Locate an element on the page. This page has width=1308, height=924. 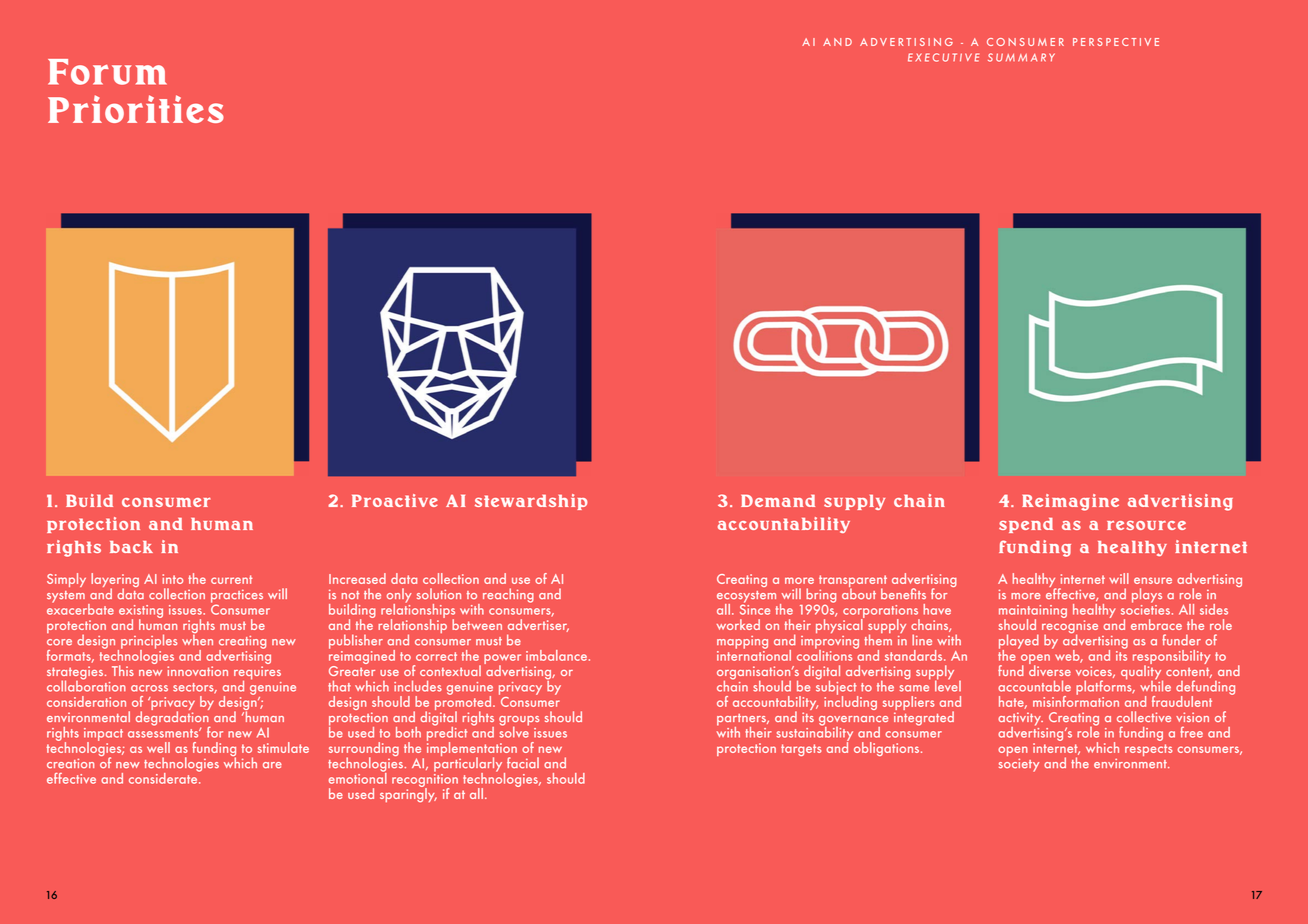
spend is located at coordinates (1026, 525).
